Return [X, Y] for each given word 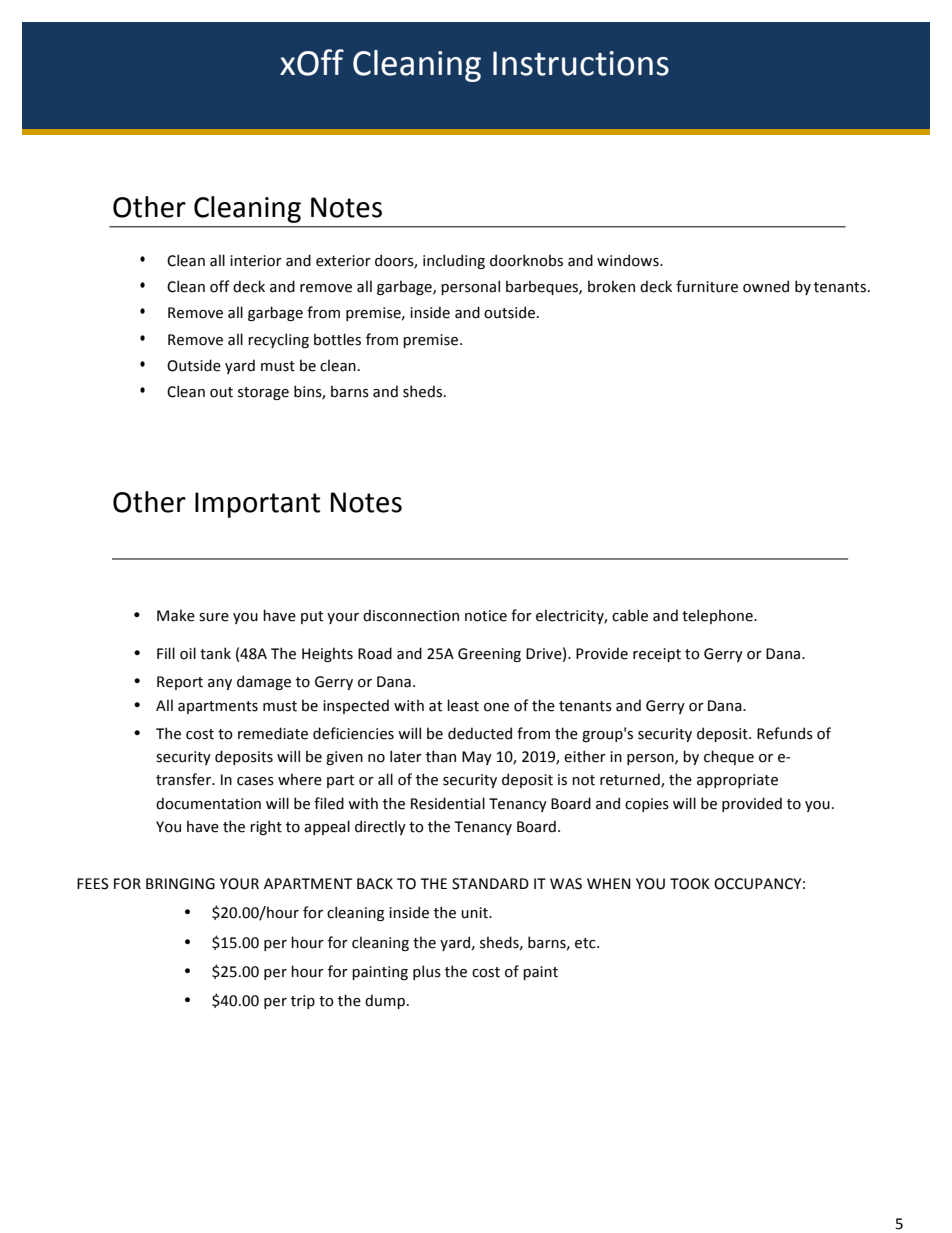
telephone [718, 616]
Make [176, 615]
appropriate [737, 781]
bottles [337, 339]
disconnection [411, 615]
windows [629, 260]
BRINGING [180, 884]
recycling [278, 340]
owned [766, 286]
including [454, 261]
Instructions [581, 63]
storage [263, 393]
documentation [208, 803]
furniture [707, 286]
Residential [448, 803]
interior [256, 261]
